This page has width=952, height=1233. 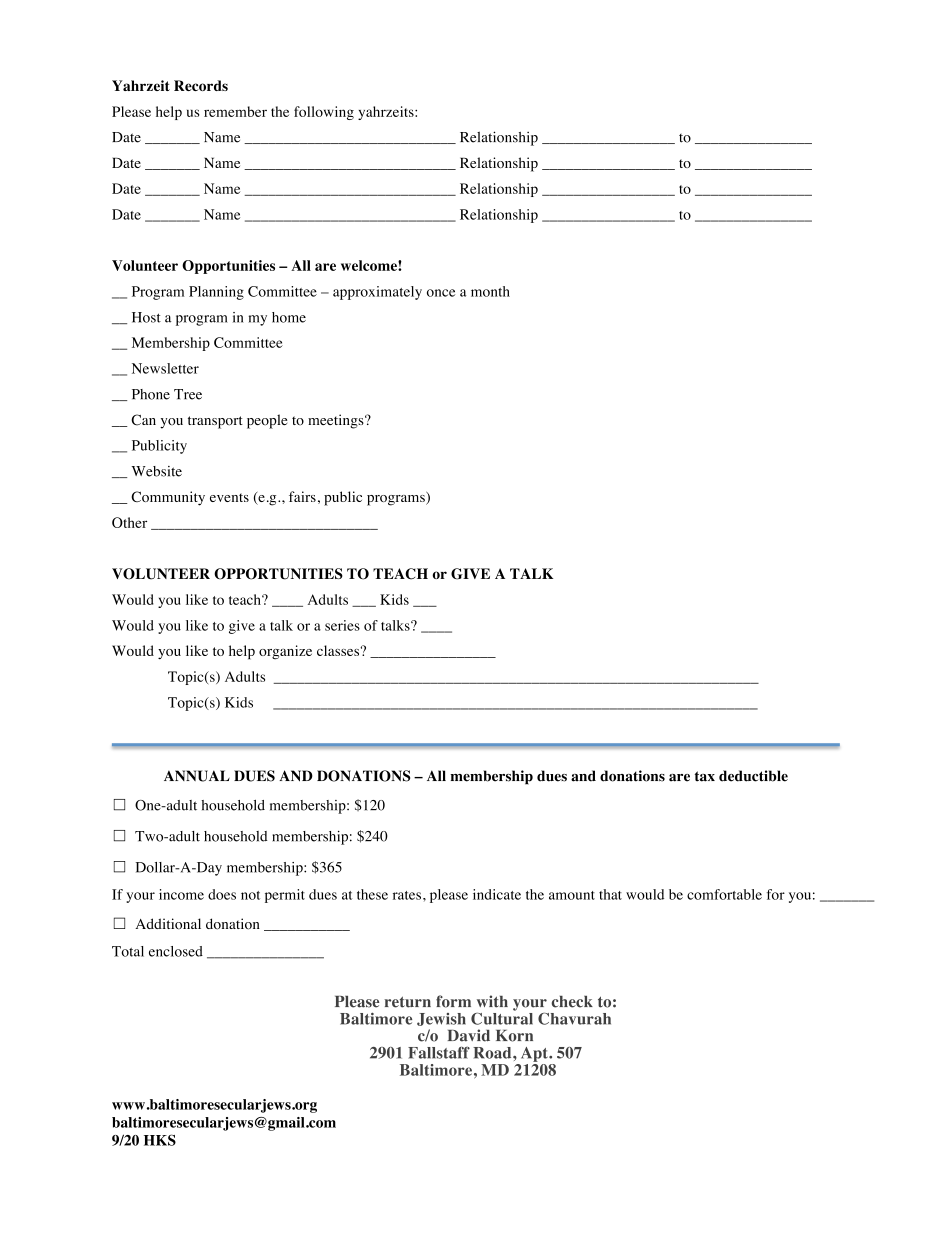 I want to click on approximately, so click(x=377, y=293).
